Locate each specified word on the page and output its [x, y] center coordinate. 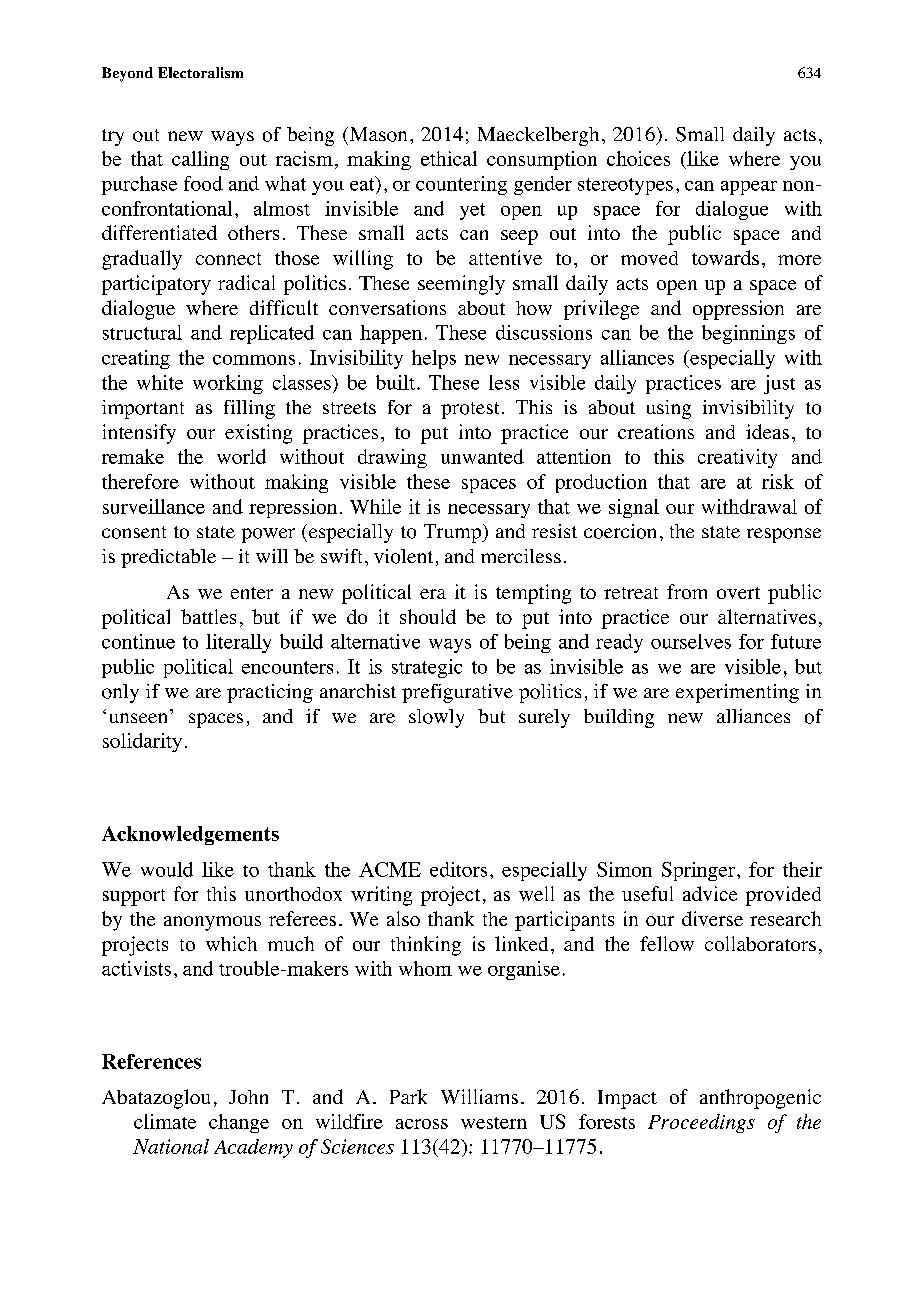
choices [638, 158]
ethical [449, 158]
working [228, 384]
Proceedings [701, 1123]
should [428, 616]
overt [738, 593]
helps [434, 359]
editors [458, 869]
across [422, 1124]
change [239, 1123]
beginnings [748, 334]
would [167, 869]
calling [200, 160]
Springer [700, 871]
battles [208, 616]
